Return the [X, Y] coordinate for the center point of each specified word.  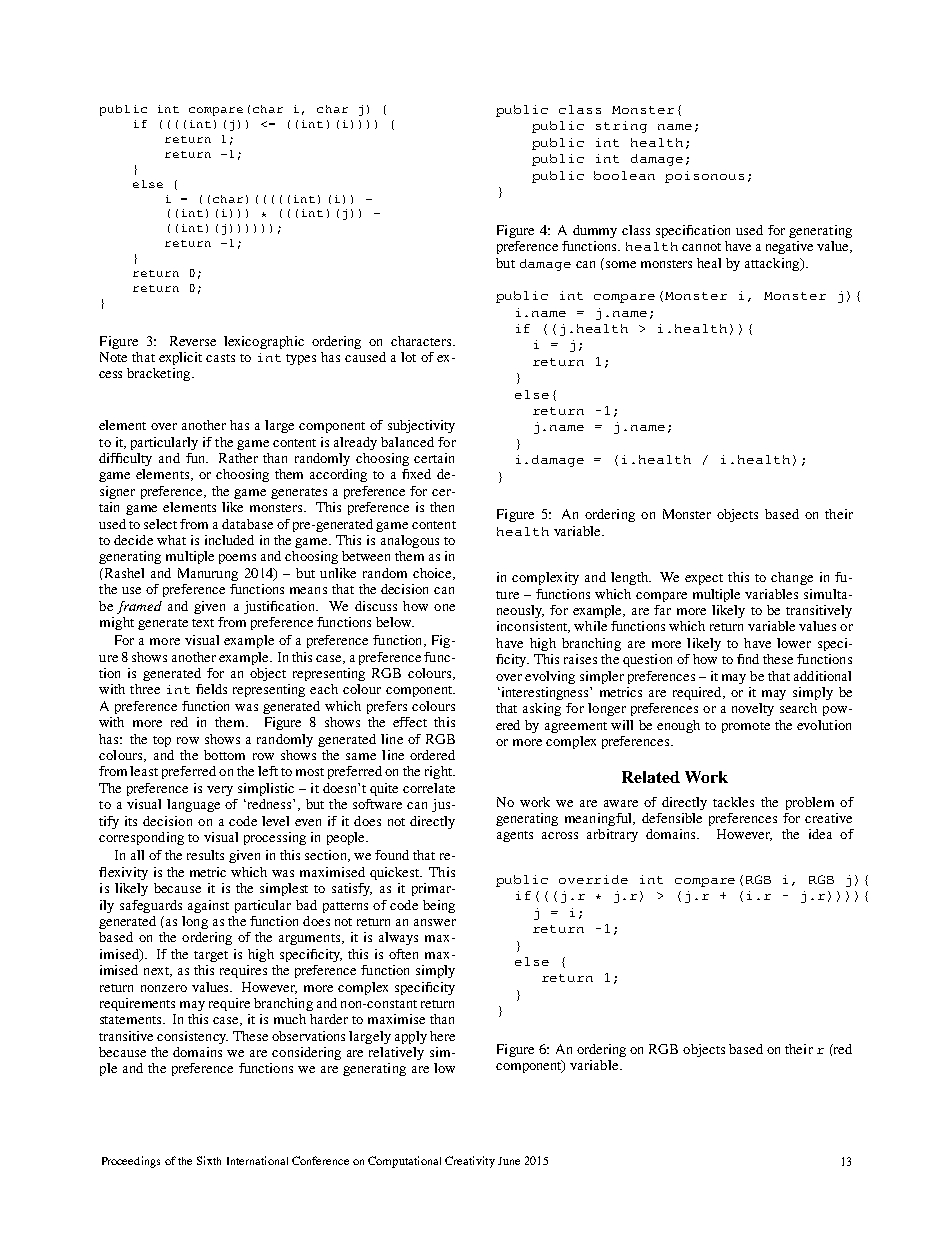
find [748, 659]
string [621, 127]
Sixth [209, 1160]
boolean [624, 175]
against [208, 906]
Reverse [193, 341]
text [203, 623]
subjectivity [421, 426]
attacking [773, 264]
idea [820, 834]
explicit [180, 358]
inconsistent [533, 627]
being [439, 906]
